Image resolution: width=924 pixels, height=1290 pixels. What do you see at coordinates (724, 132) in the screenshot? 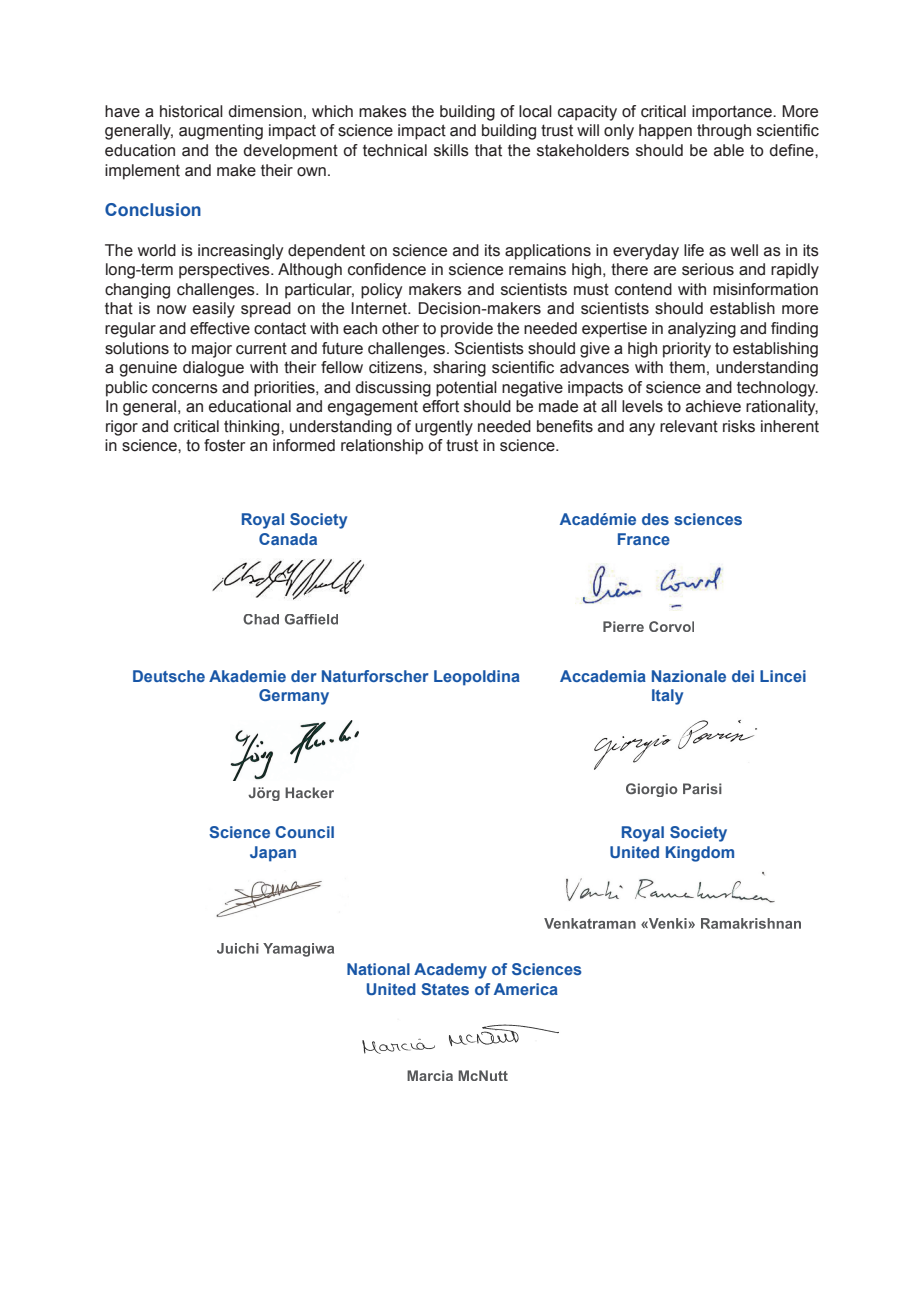
I see `through` at bounding box center [724, 132].
